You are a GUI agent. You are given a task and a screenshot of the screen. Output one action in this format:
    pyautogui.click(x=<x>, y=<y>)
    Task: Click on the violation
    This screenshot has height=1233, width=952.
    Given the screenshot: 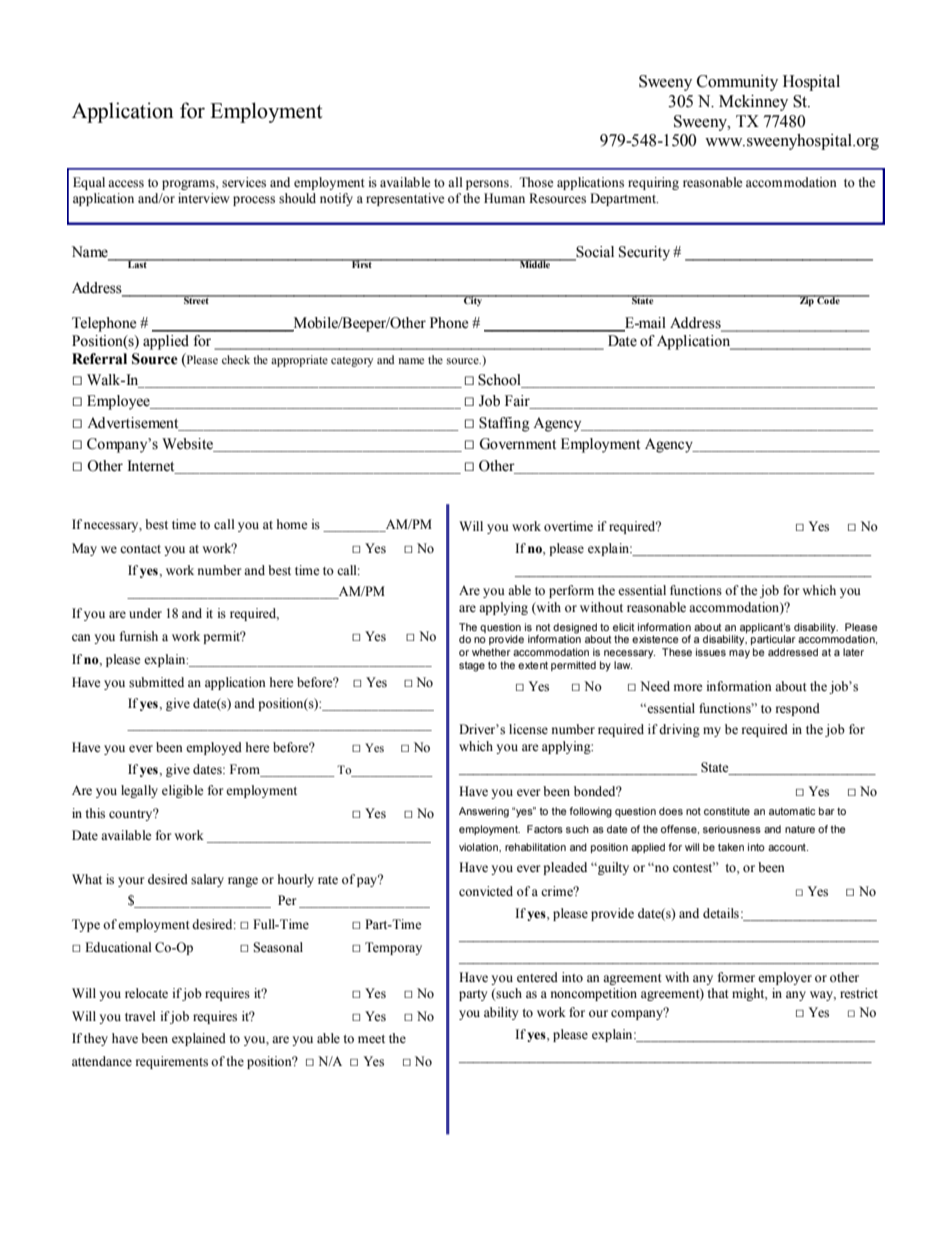 What is the action you would take?
    pyautogui.click(x=479, y=847)
